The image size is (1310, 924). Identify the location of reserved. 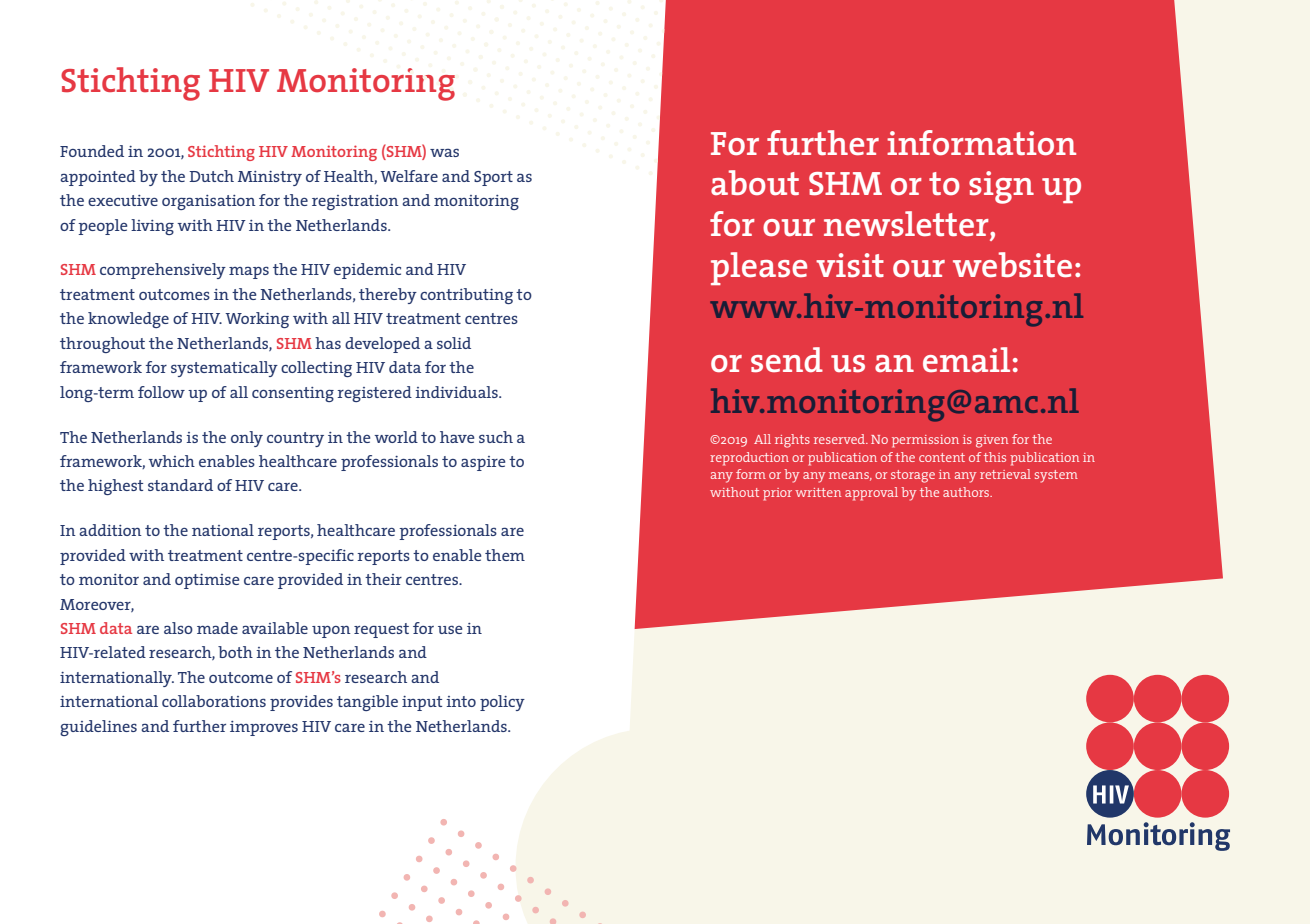
(841, 439).
